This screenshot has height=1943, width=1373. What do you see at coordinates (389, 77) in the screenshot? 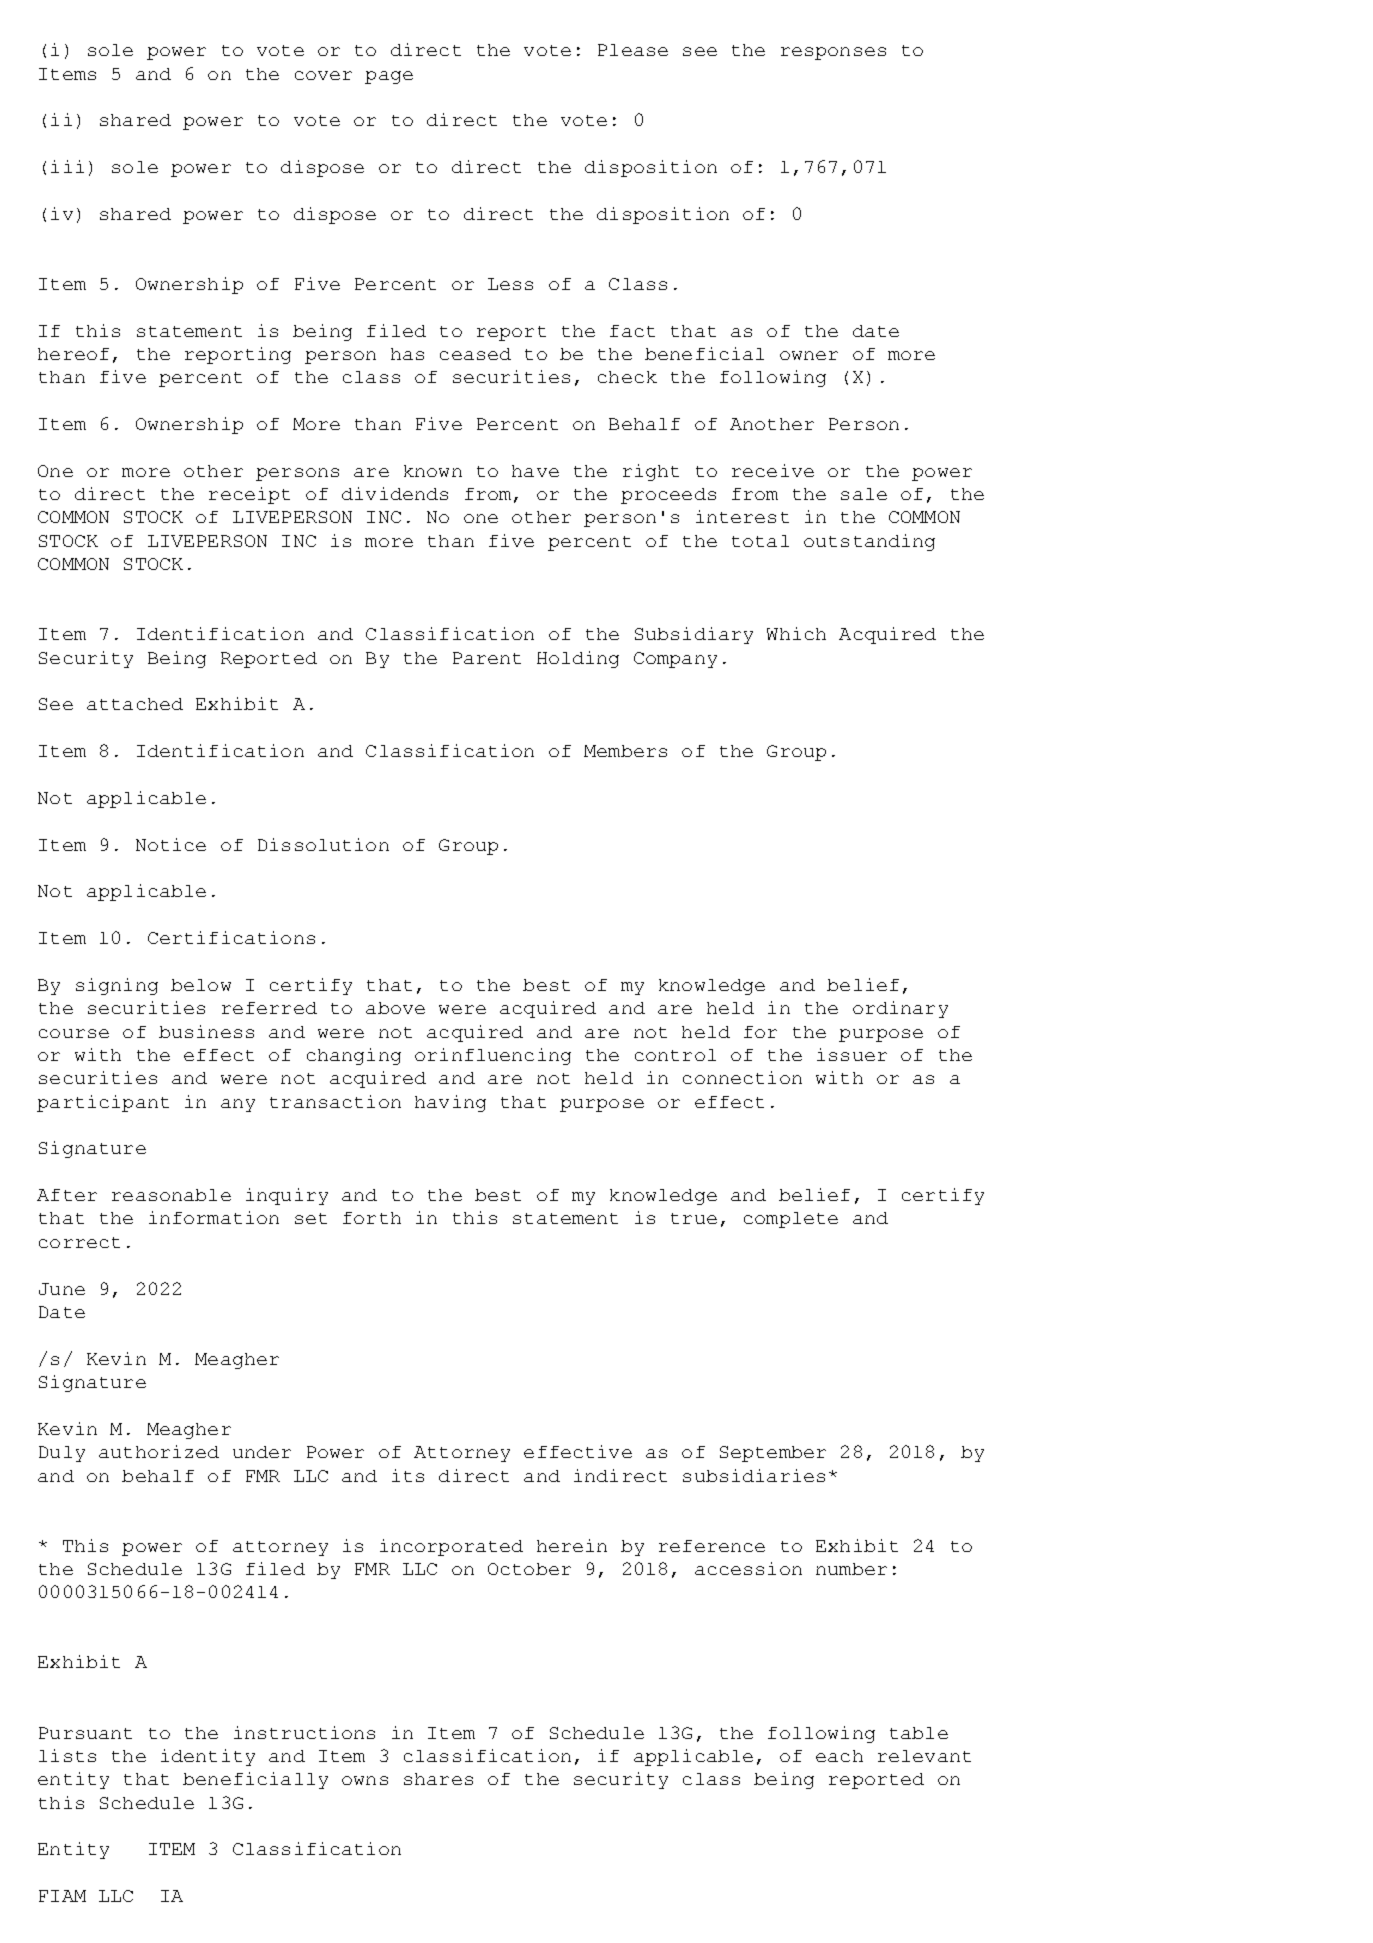
I see `page` at bounding box center [389, 77].
